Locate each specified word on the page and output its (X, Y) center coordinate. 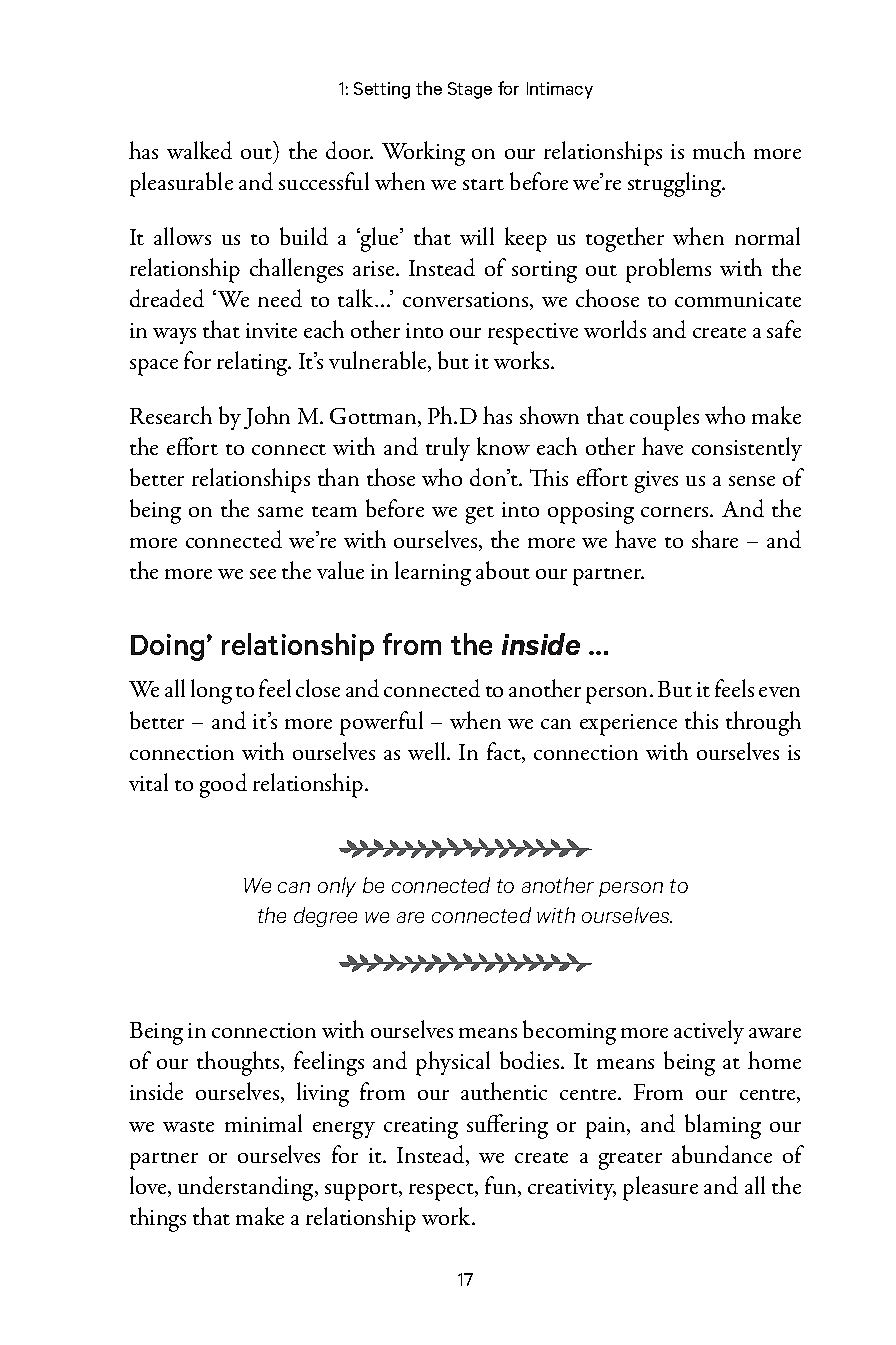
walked (199, 150)
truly (448, 449)
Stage (470, 90)
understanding (247, 1188)
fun (502, 1186)
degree (325, 917)
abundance (722, 1154)
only (337, 887)
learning (433, 573)
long (211, 691)
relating (253, 363)
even (779, 692)
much (719, 150)
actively (709, 1032)
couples (664, 418)
